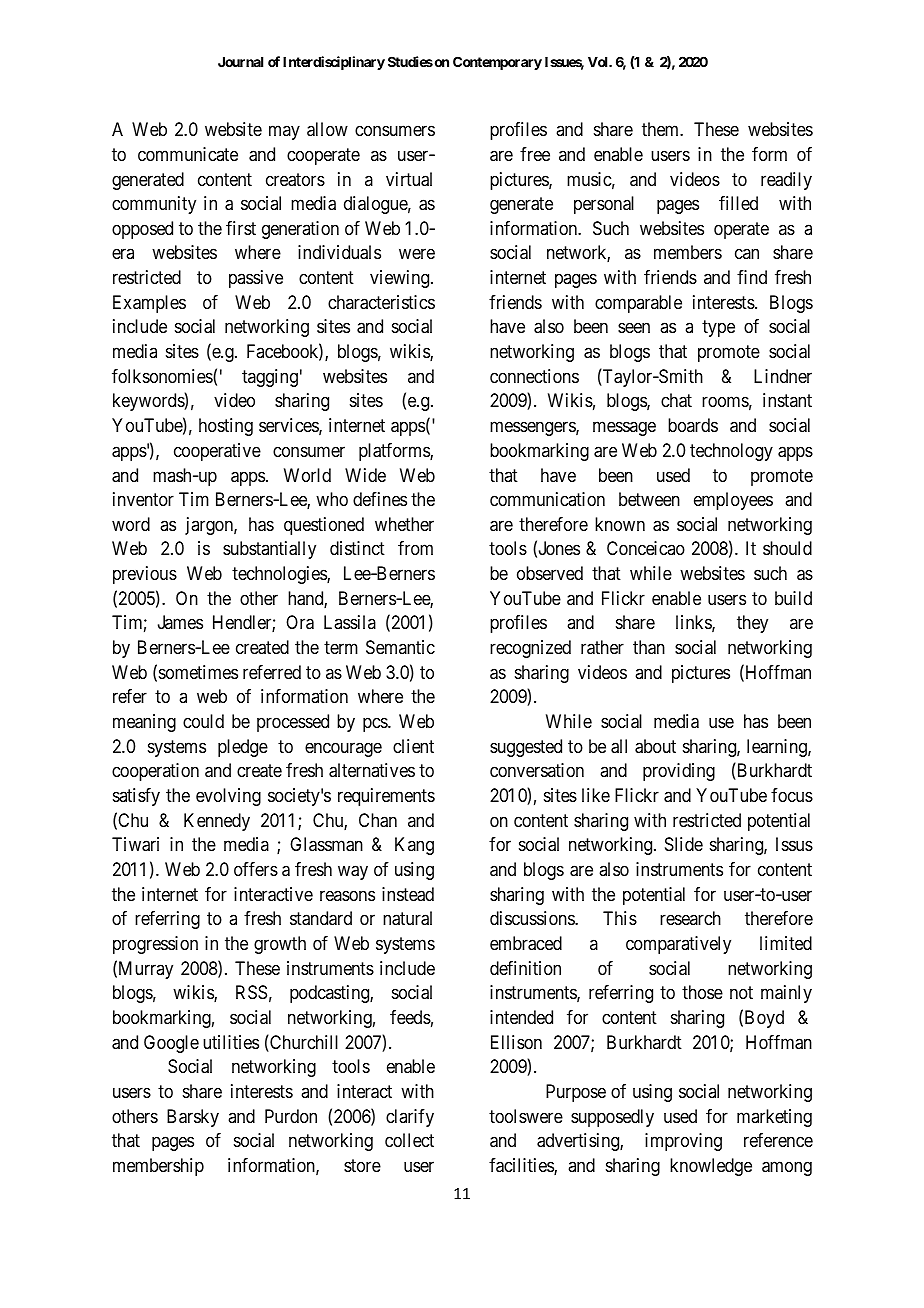 The width and height of the screenshot is (924, 1308). Describe the element at coordinates (180, 622) in the screenshot. I see `James` at that location.
